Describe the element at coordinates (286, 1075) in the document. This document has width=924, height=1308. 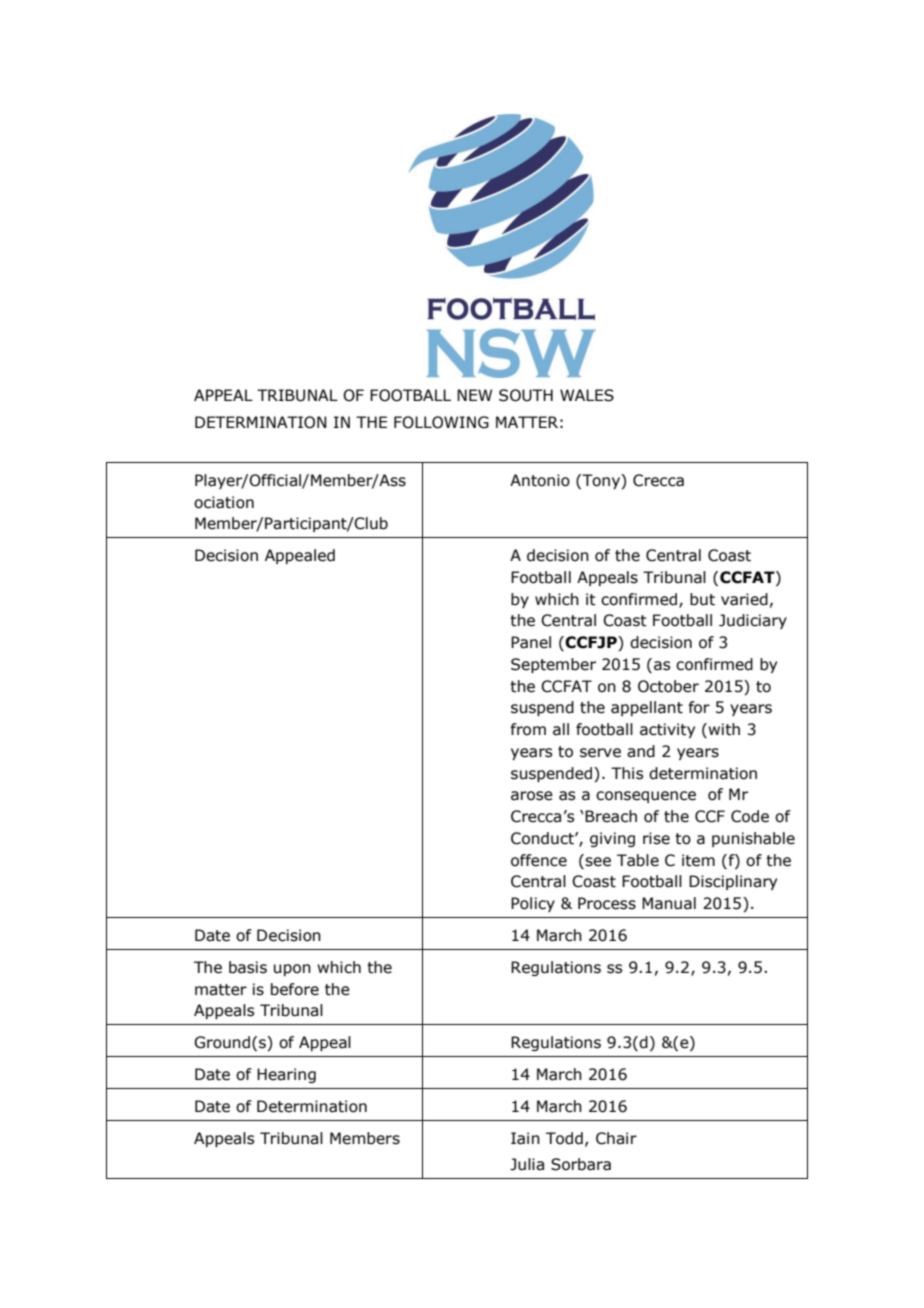
I see `Hearing` at that location.
